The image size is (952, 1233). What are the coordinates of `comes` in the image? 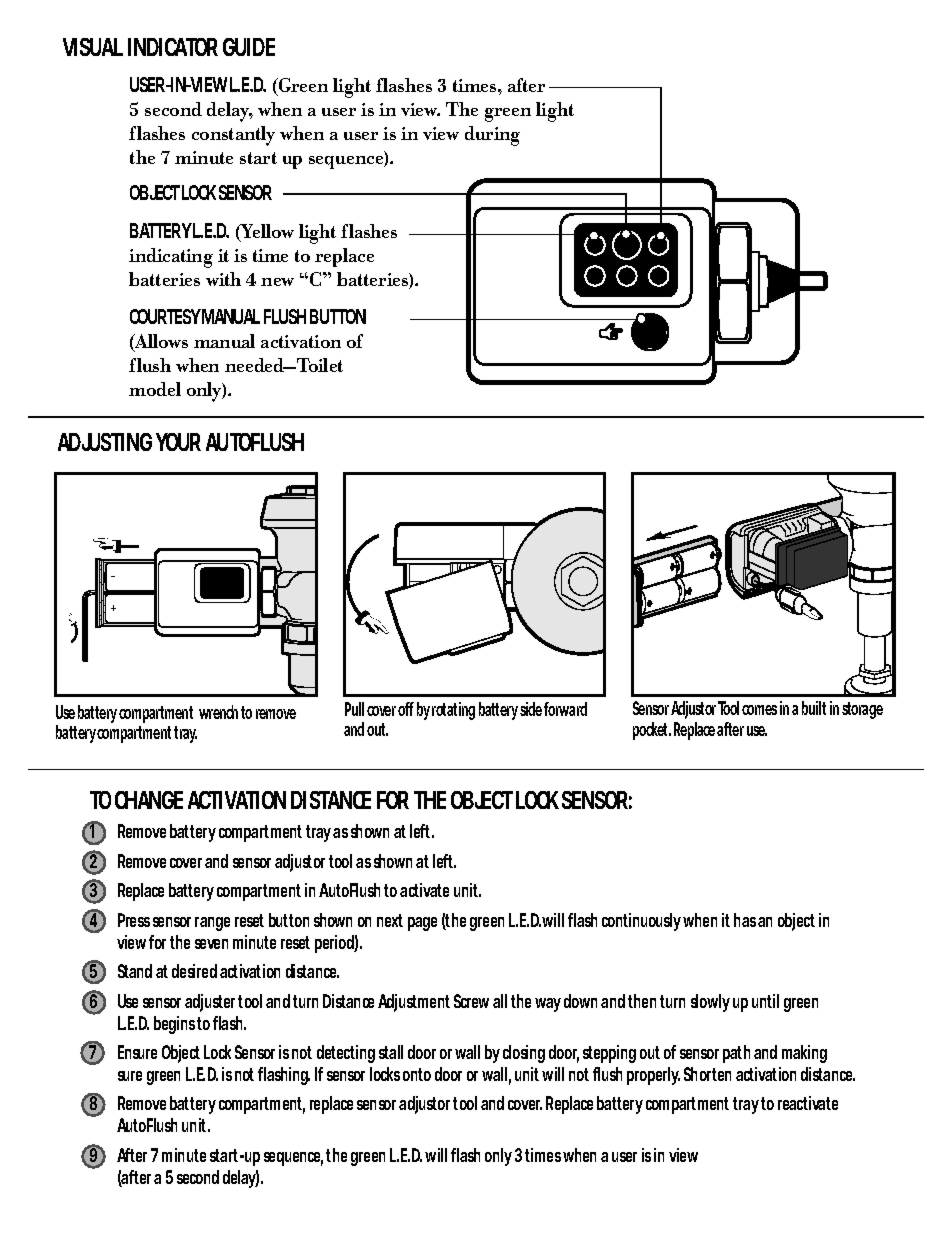 It's located at (759, 710).
